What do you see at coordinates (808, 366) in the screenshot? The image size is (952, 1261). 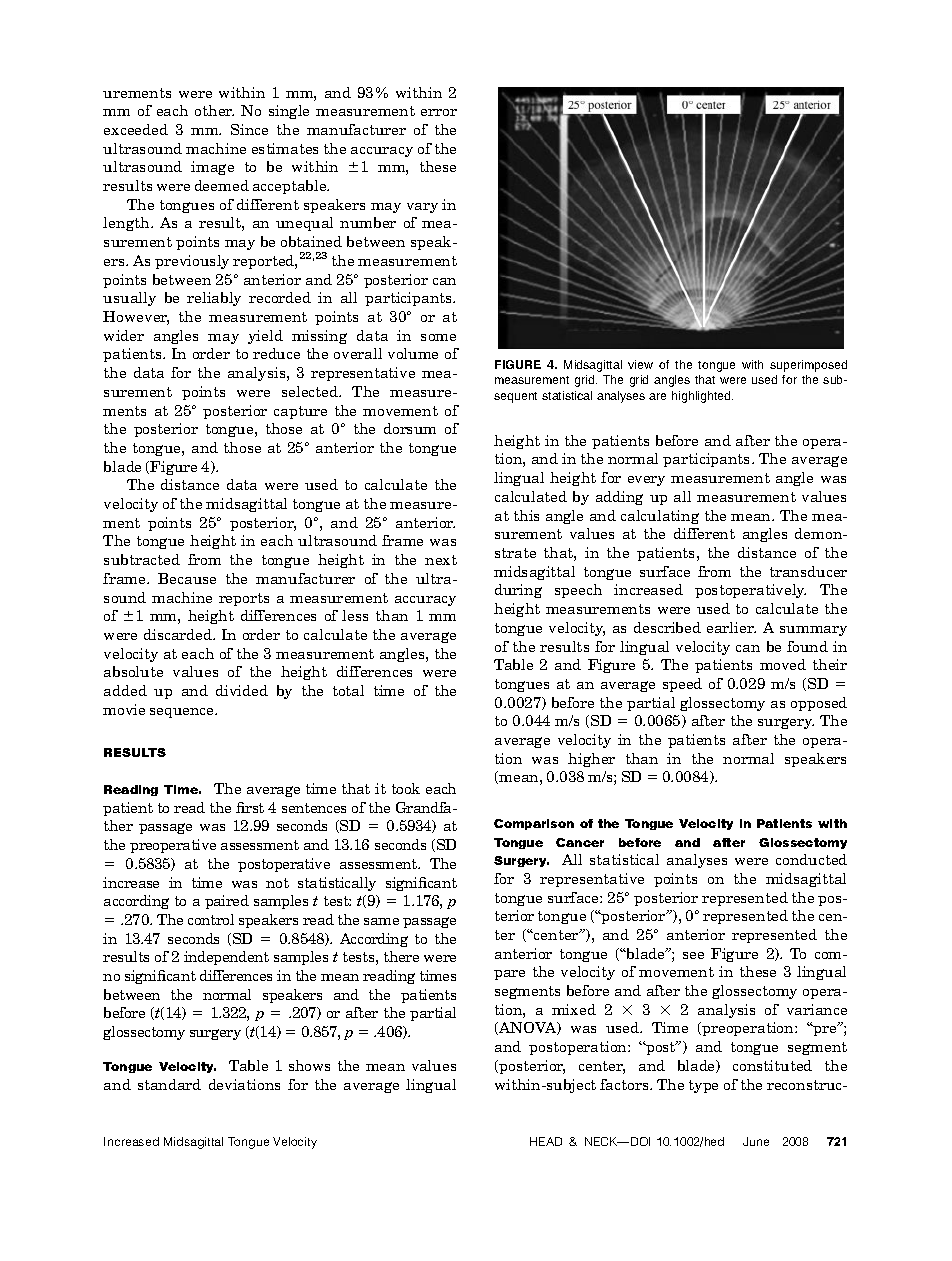 I see `superimposed` at bounding box center [808, 366].
